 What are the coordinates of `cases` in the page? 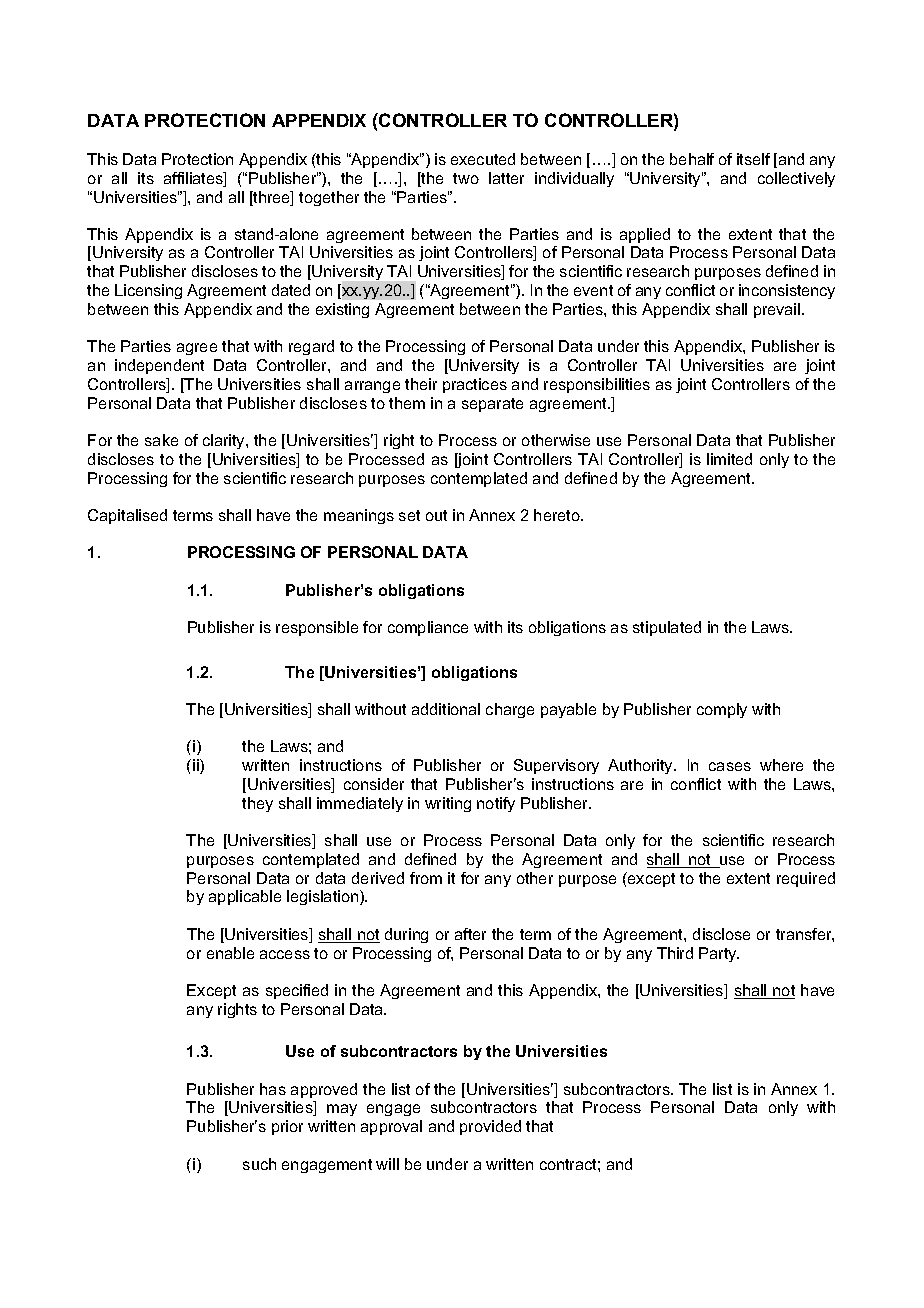 It's located at (730, 766).
